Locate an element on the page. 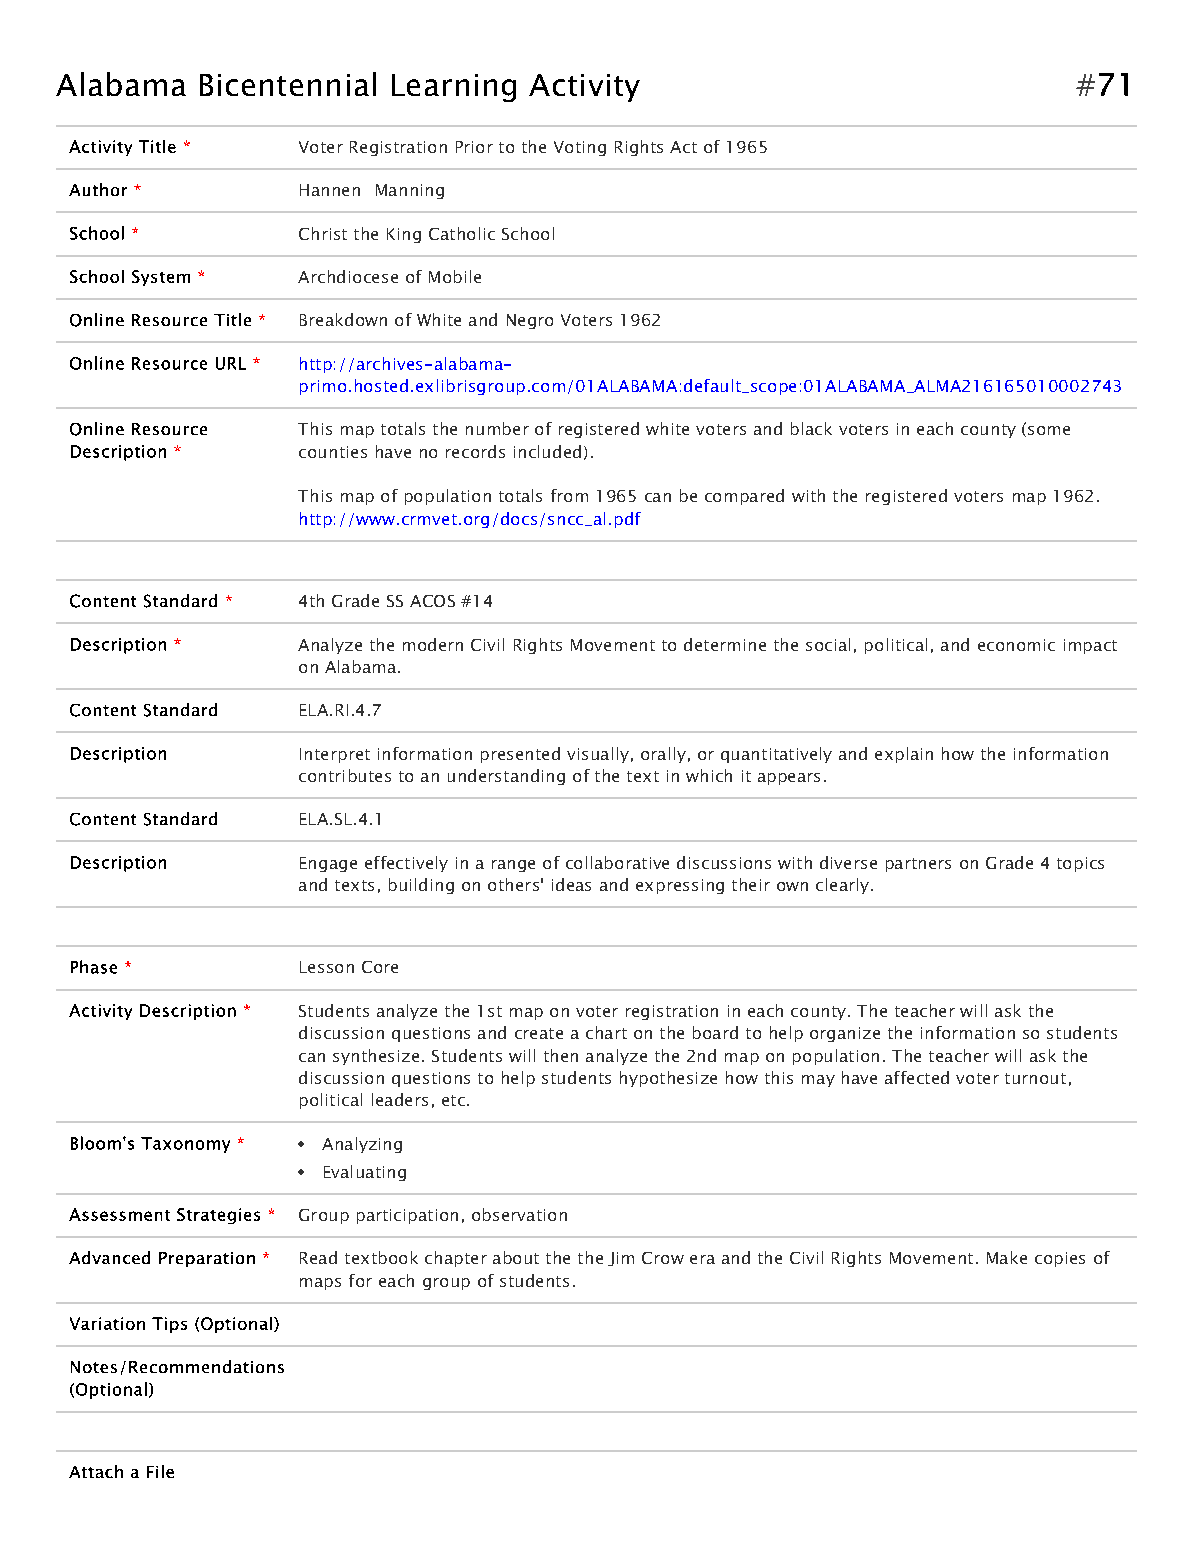  partners is located at coordinates (918, 865).
